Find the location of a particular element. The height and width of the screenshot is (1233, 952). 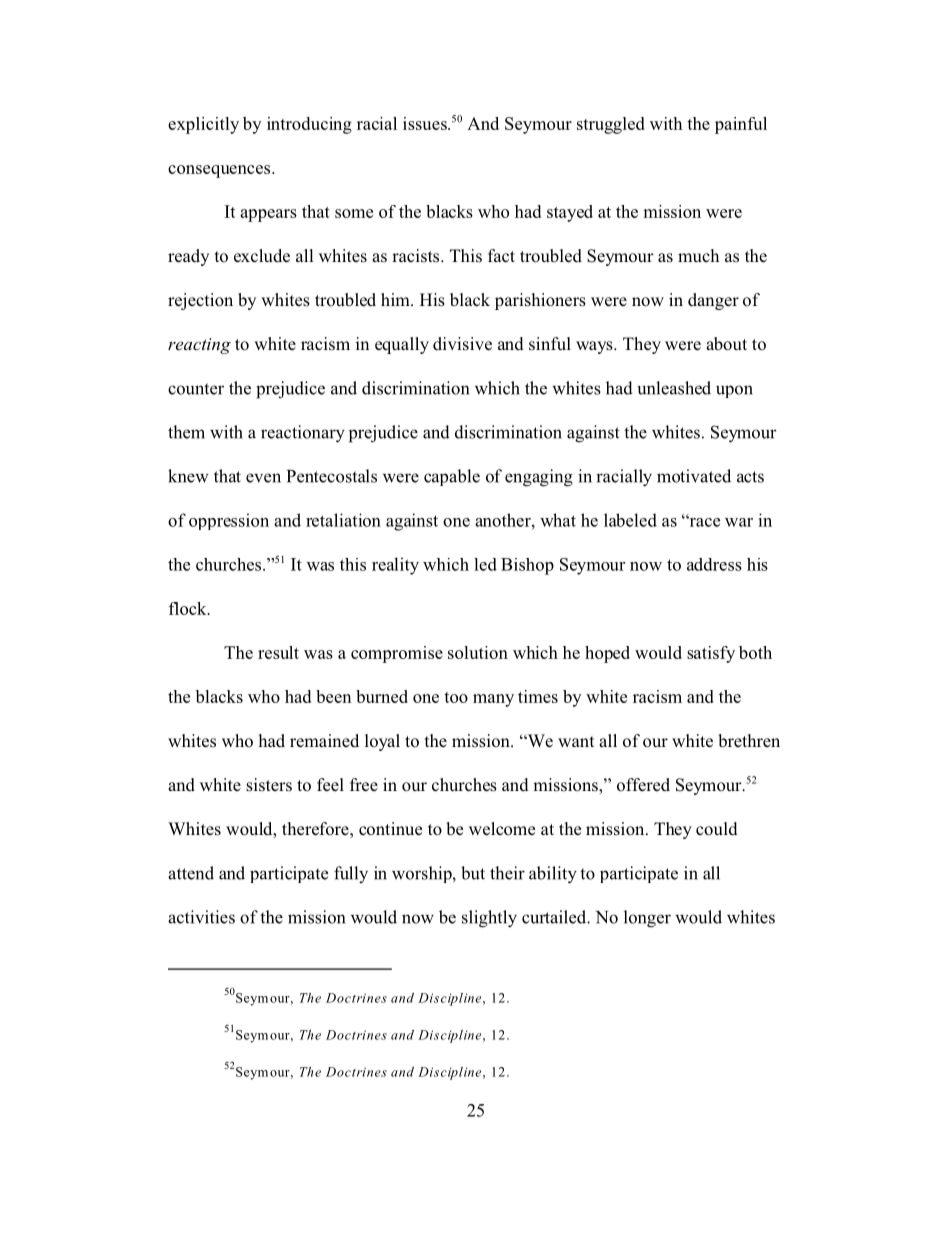

war is located at coordinates (739, 522).
